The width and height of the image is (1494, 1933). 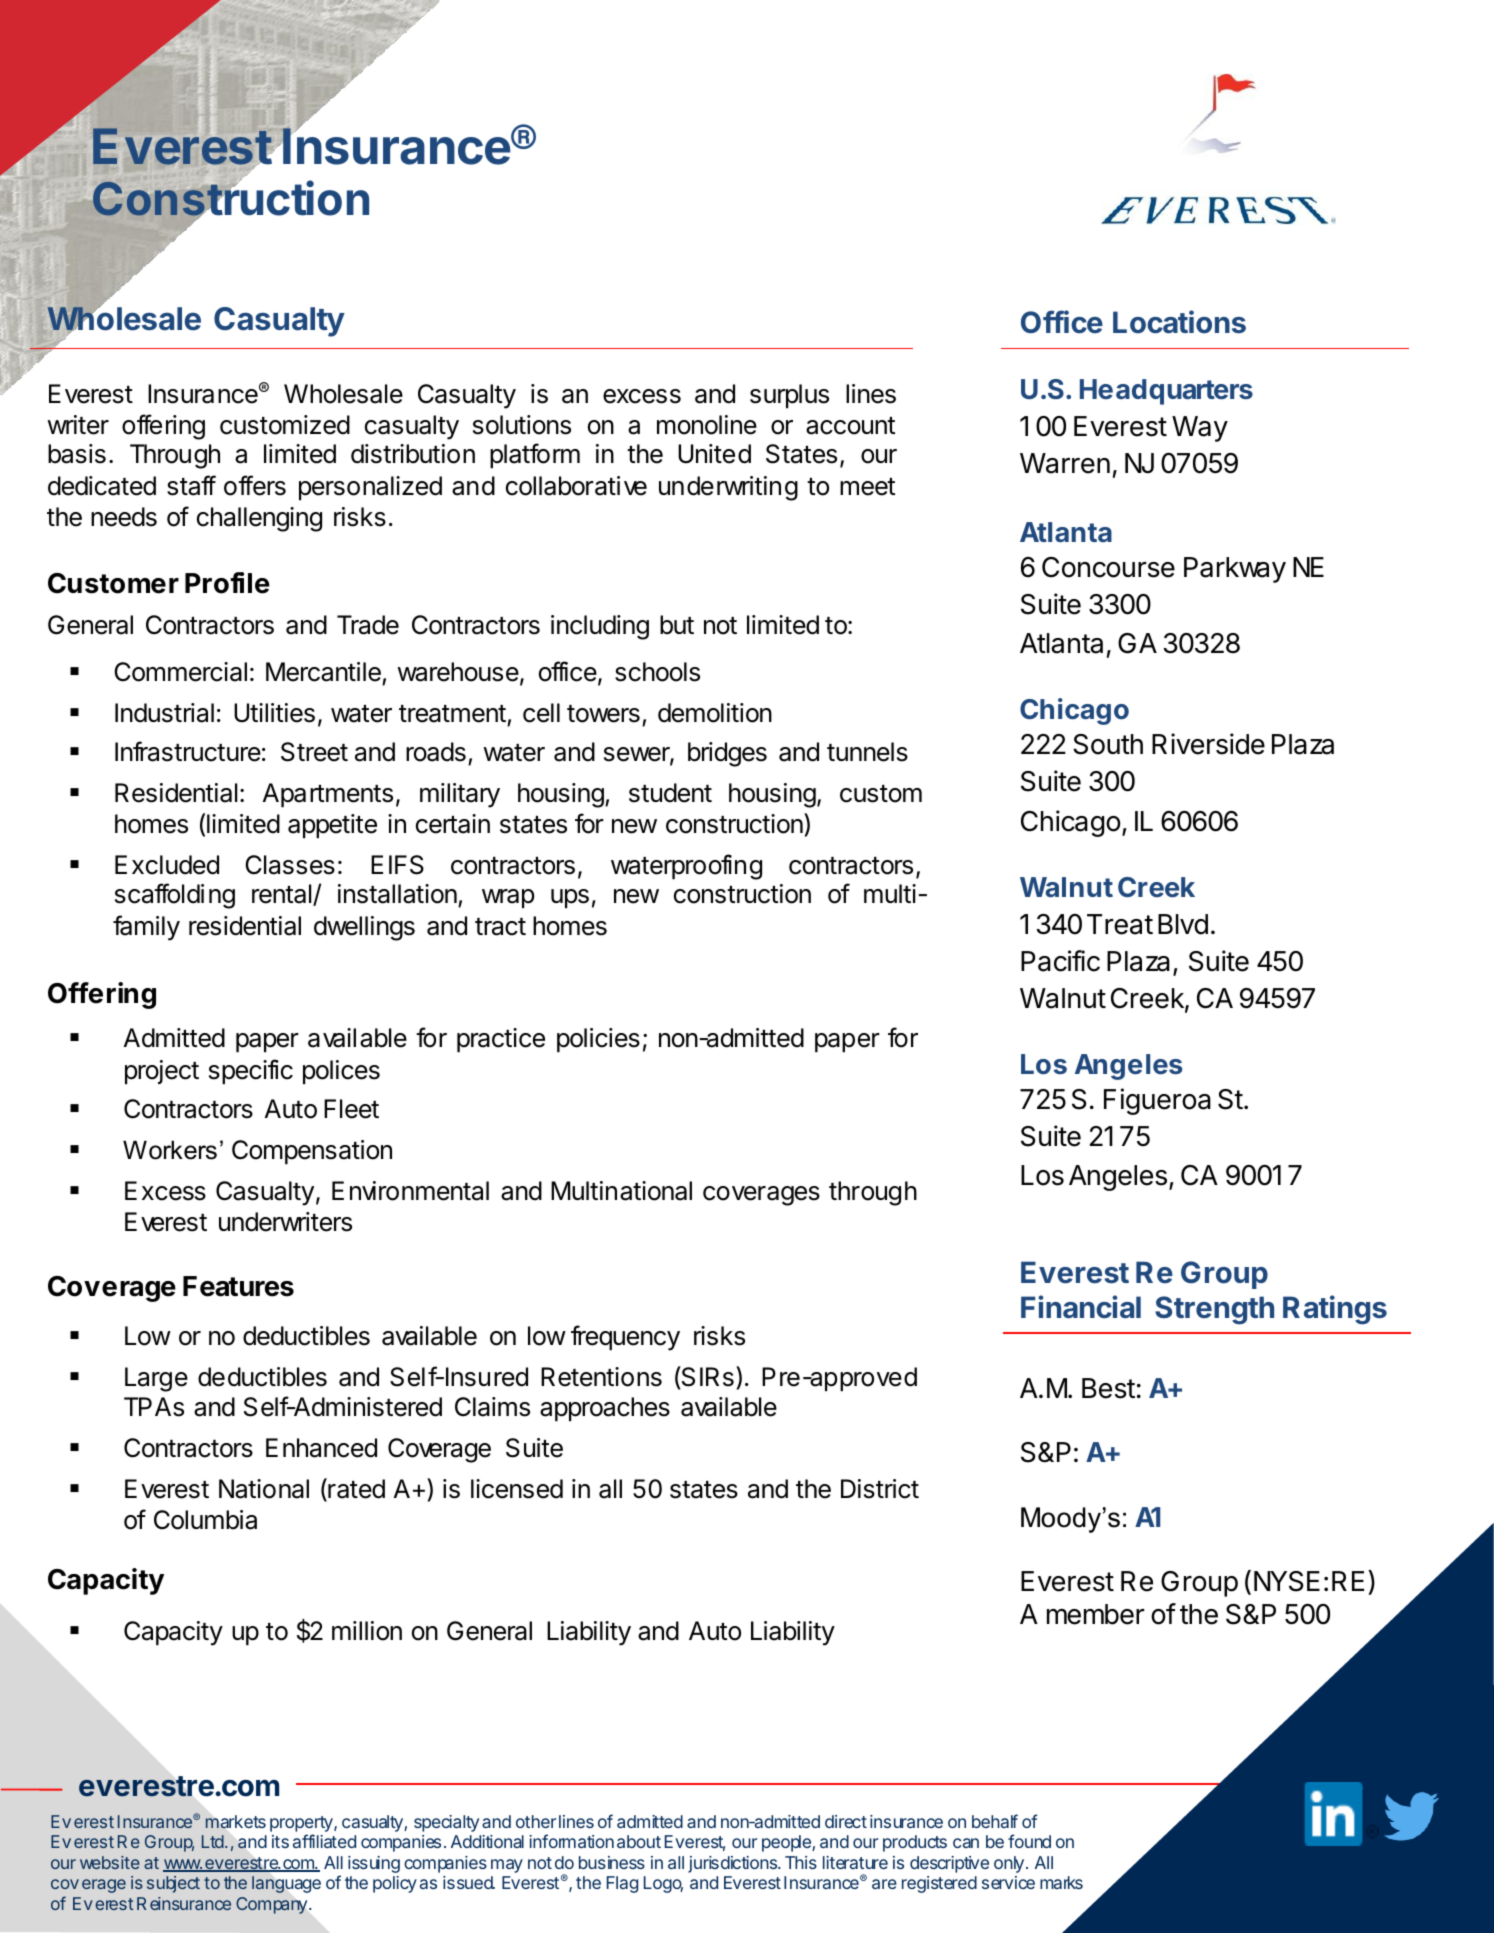 What do you see at coordinates (213, 1841) in the image?
I see `Ltd` at bounding box center [213, 1841].
